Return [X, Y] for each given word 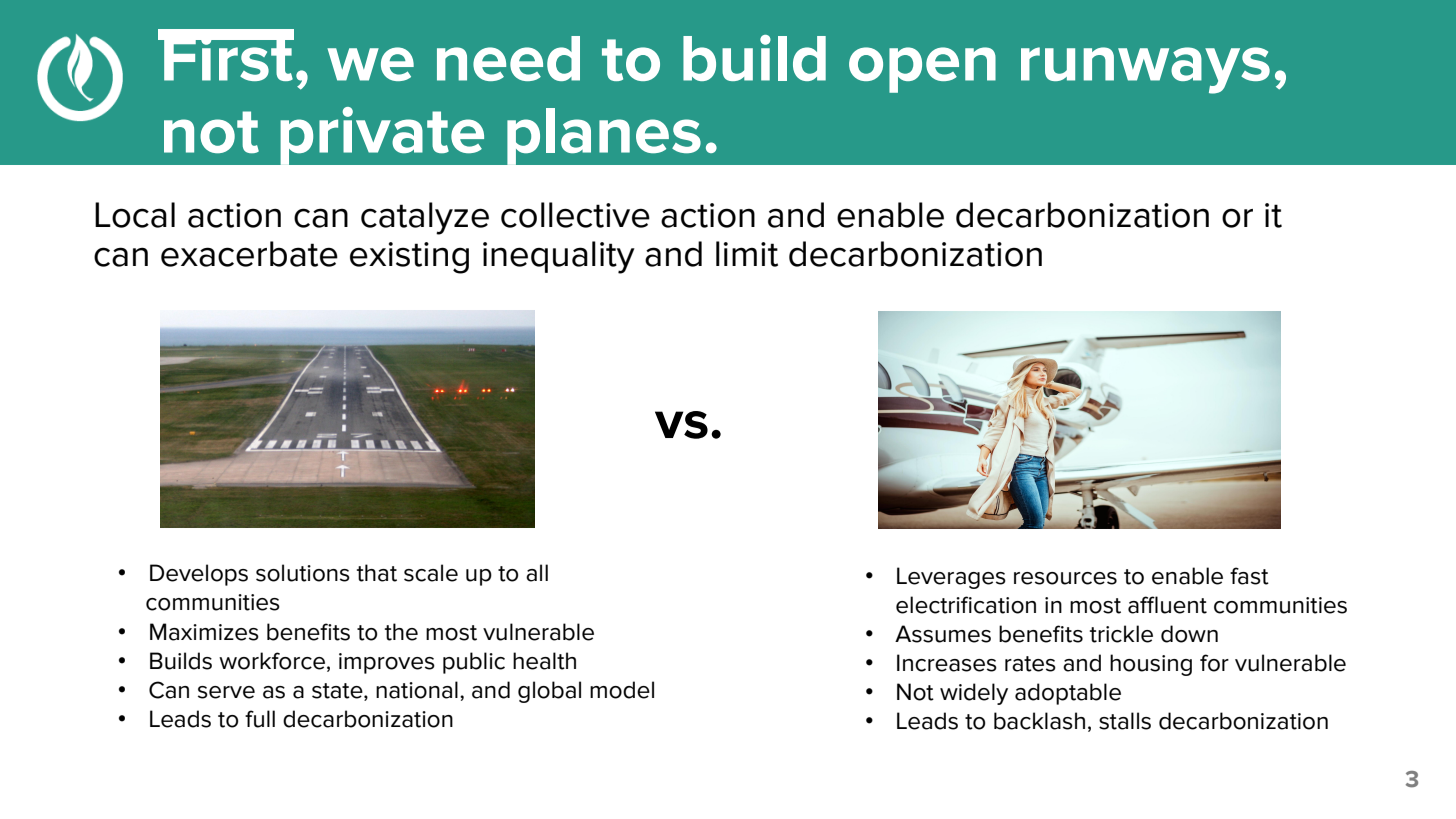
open [922, 70]
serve [226, 692]
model [622, 690]
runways [1145, 70]
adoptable [1068, 694]
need [508, 58]
